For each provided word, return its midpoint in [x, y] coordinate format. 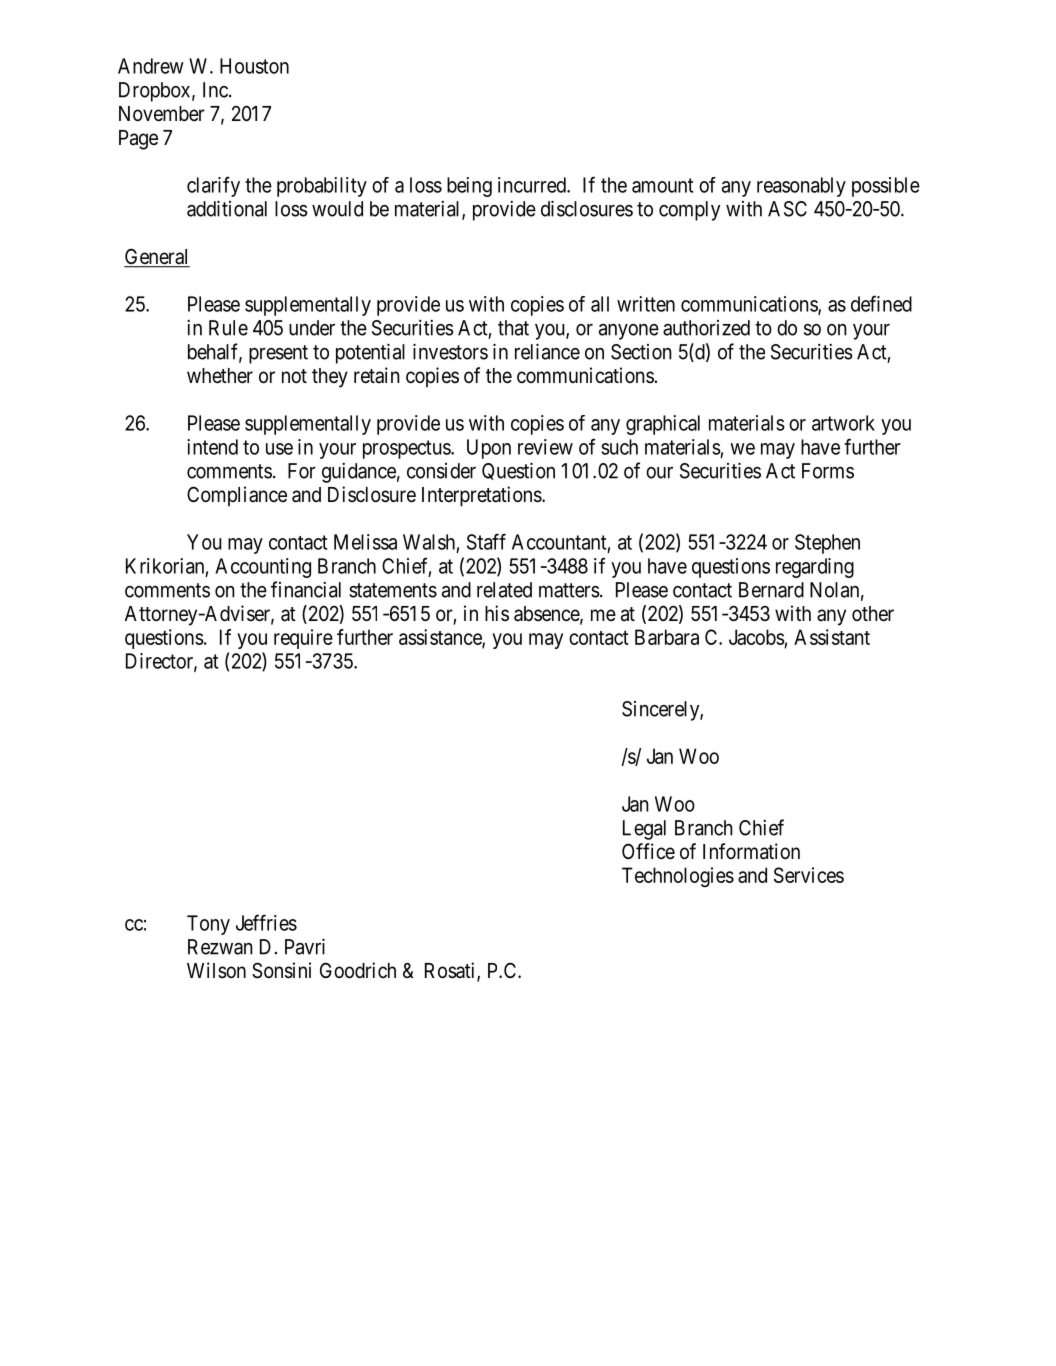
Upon [489, 449]
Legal [644, 830]
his [497, 613]
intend [212, 447]
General [157, 257]
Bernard [771, 590]
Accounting [263, 568]
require [303, 639]
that [513, 328]
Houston [254, 66]
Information [751, 851]
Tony [208, 925]
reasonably [801, 187]
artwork [843, 423]
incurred [533, 185]
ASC [787, 209]
